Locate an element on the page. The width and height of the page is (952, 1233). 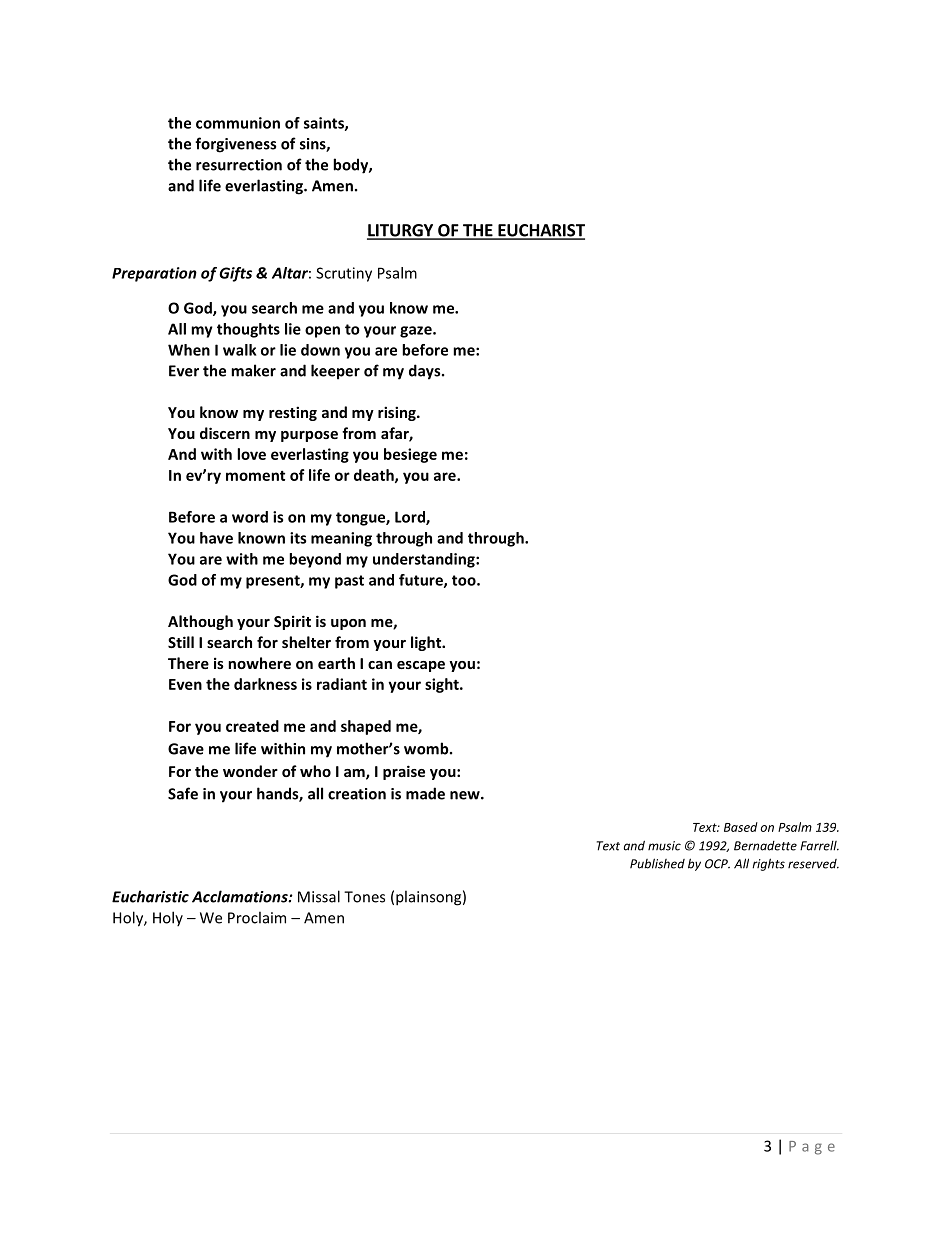
maker is located at coordinates (253, 370).
